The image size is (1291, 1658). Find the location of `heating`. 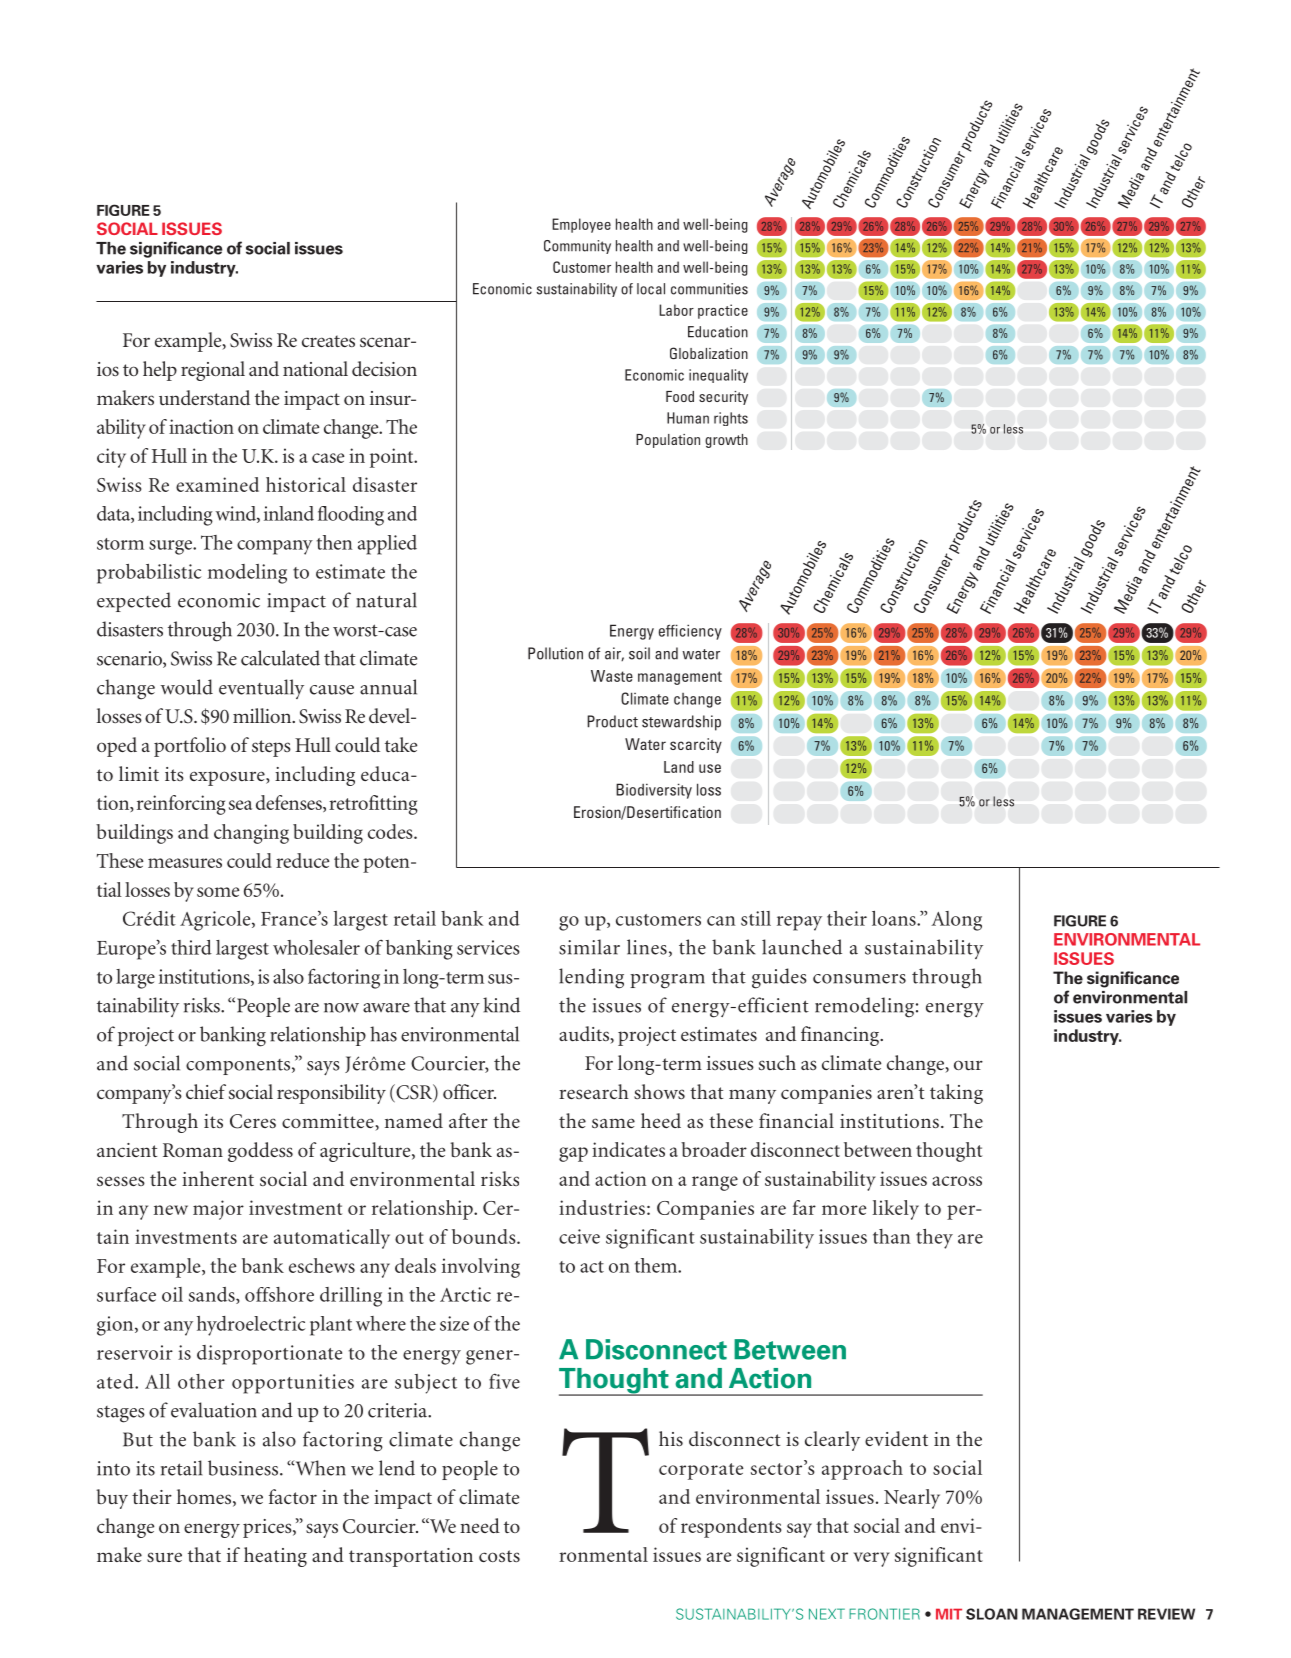

heating is located at coordinates (275, 1557).
